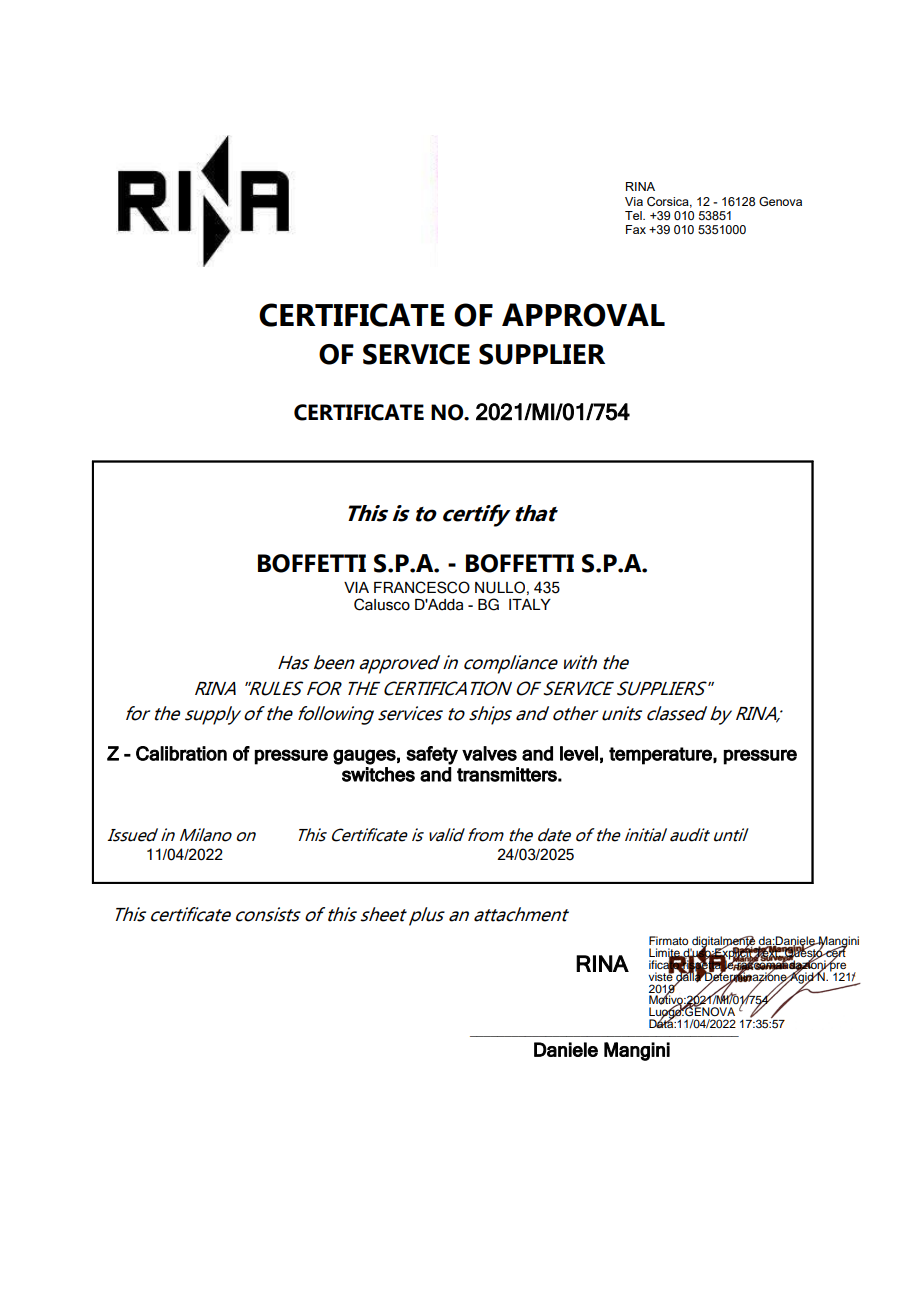 The width and height of the page is (924, 1308). What do you see at coordinates (634, 215) in the page?
I see `Tel` at bounding box center [634, 215].
